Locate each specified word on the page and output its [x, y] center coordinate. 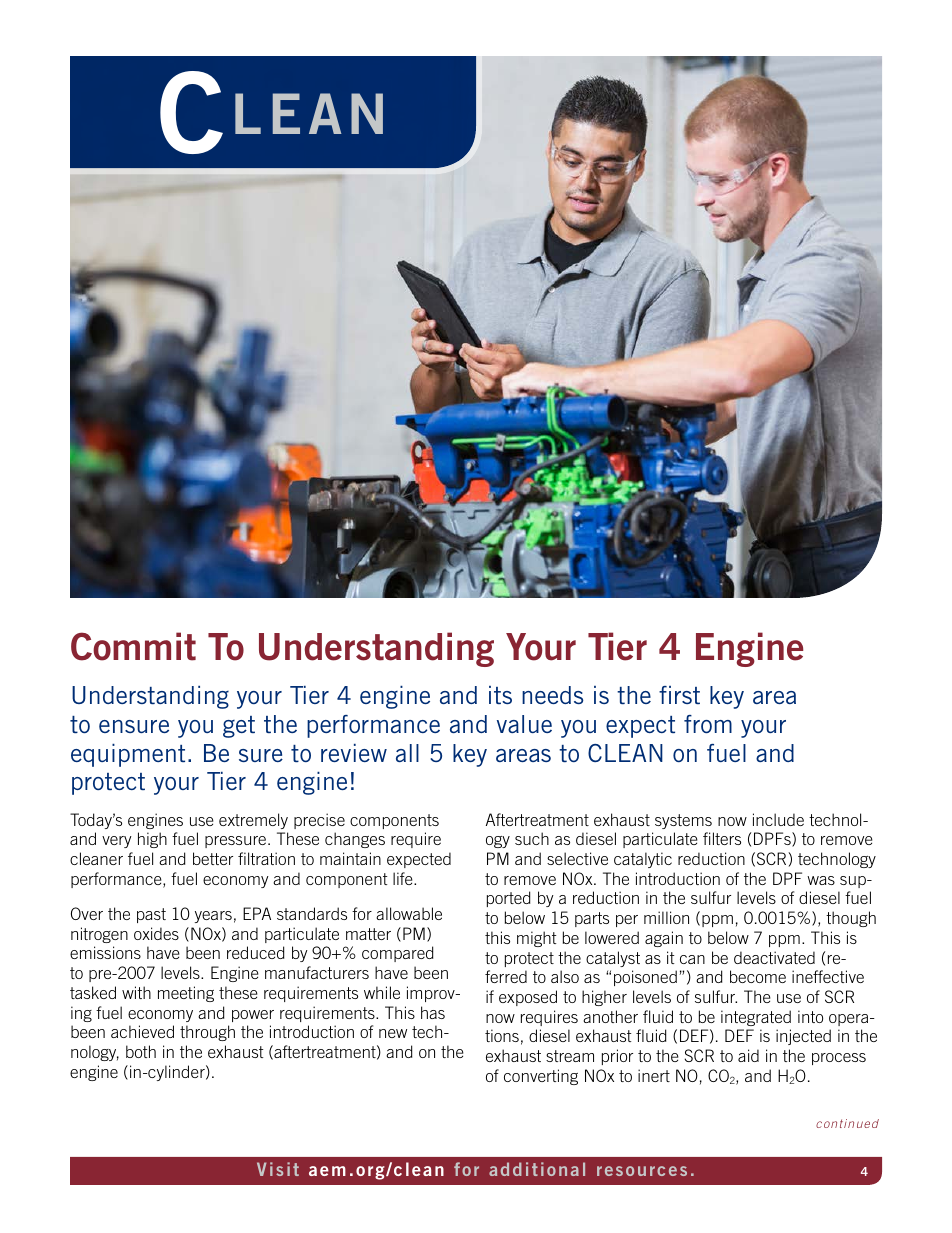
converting [541, 1077]
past [151, 915]
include [778, 819]
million [666, 917]
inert [654, 1075]
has [433, 1012]
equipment [128, 755]
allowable [409, 913]
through [207, 1033]
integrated [756, 1018]
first [679, 695]
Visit [278, 1169]
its [500, 695]
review [354, 753]
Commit [133, 646]
